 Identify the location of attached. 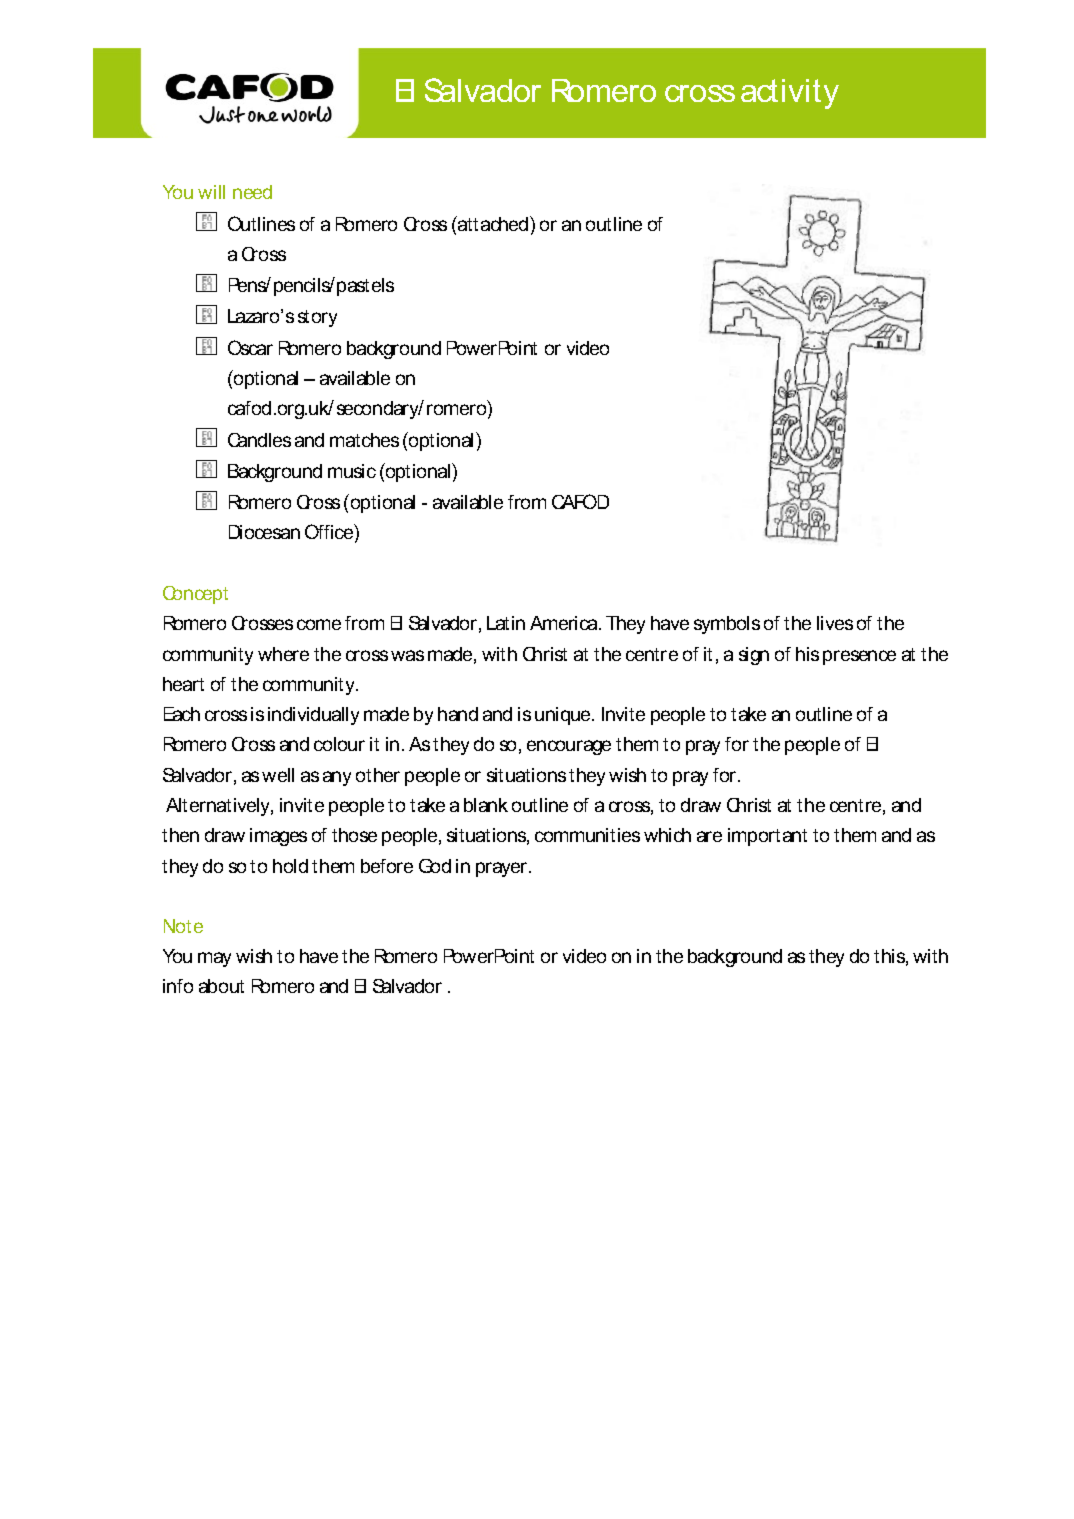
(493, 223).
